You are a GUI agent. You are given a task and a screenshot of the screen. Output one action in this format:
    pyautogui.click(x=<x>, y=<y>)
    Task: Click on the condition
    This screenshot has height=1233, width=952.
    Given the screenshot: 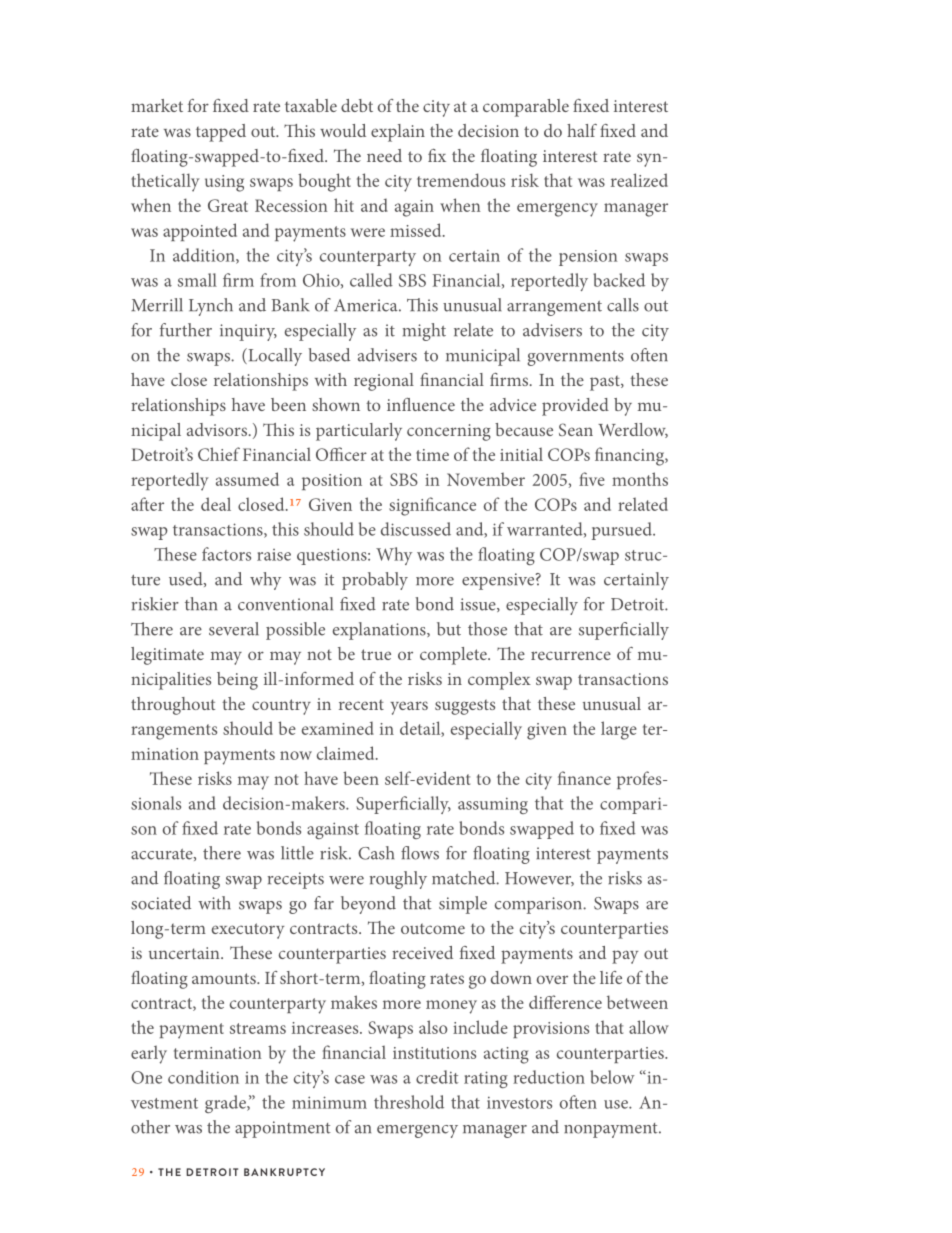 What is the action you would take?
    pyautogui.click(x=203, y=1077)
